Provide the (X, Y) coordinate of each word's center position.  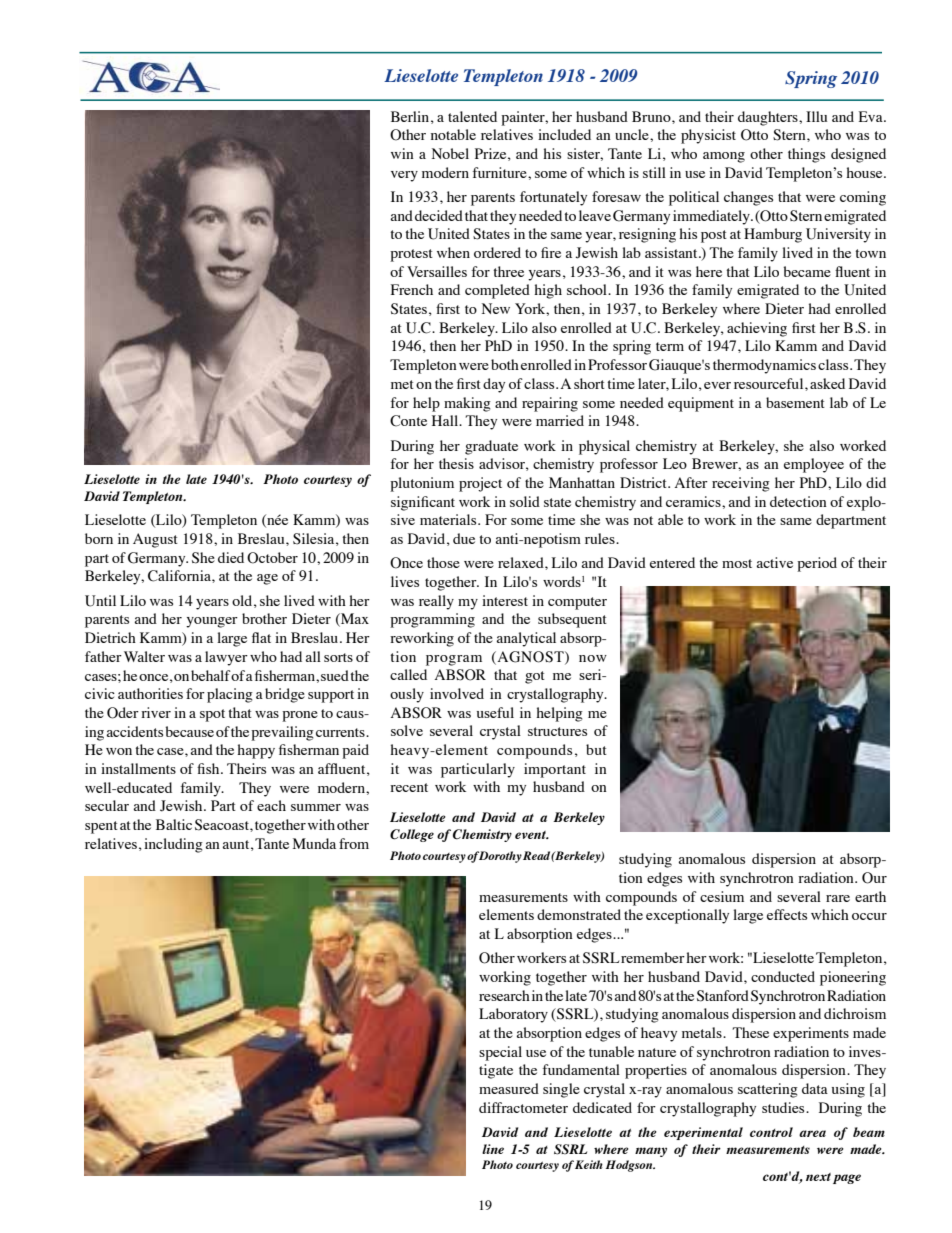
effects (787, 914)
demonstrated (579, 914)
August (155, 540)
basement (795, 402)
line (493, 1149)
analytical (526, 639)
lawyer (226, 658)
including (173, 845)
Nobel (450, 153)
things (806, 155)
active (774, 562)
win (402, 153)
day (494, 385)
